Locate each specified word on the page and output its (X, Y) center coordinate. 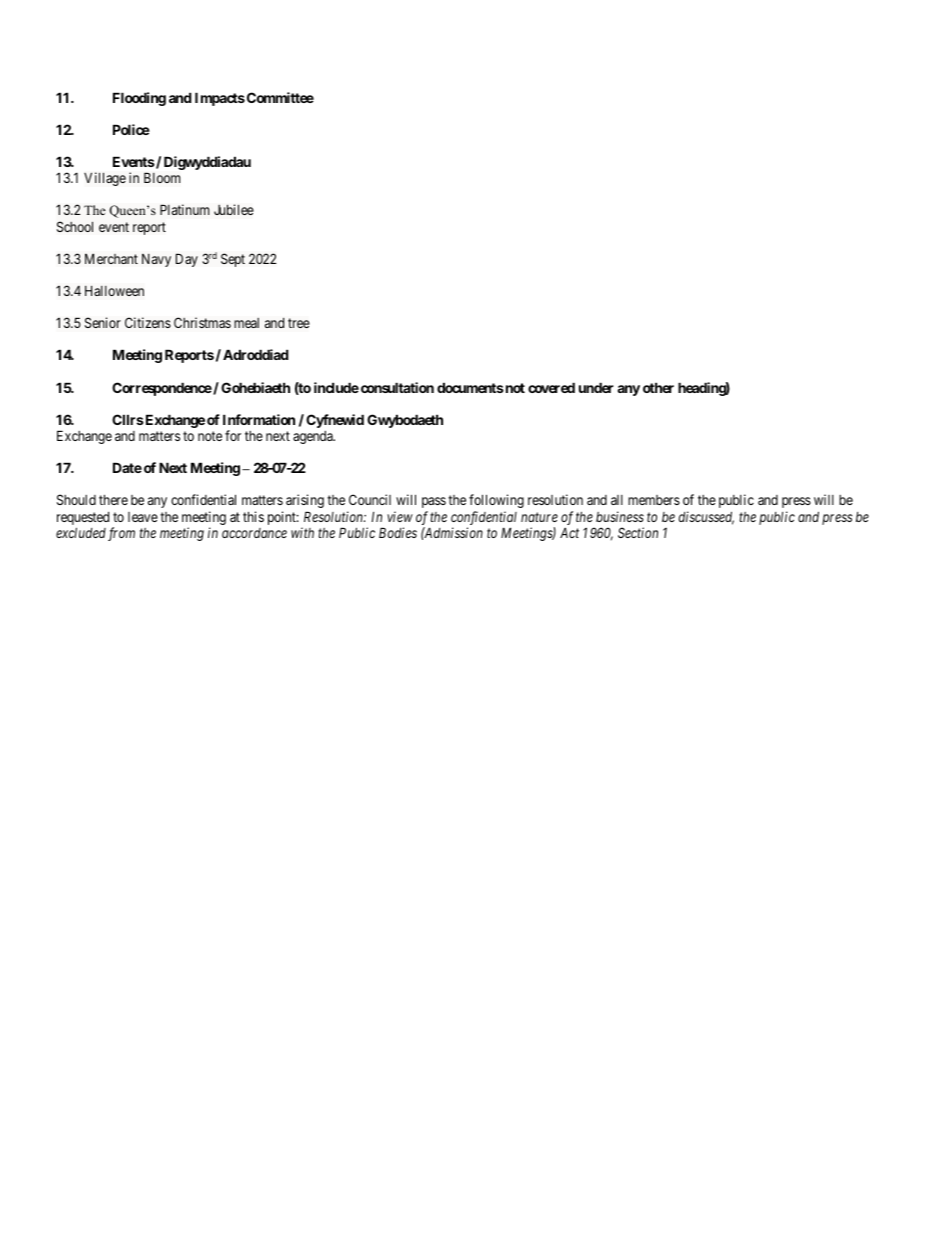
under (596, 387)
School (75, 226)
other (658, 387)
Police (131, 129)
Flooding (139, 99)
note (210, 436)
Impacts (220, 99)
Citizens (148, 322)
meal (246, 323)
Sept (233, 260)
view (400, 516)
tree (299, 323)
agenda (314, 437)
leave (143, 517)
